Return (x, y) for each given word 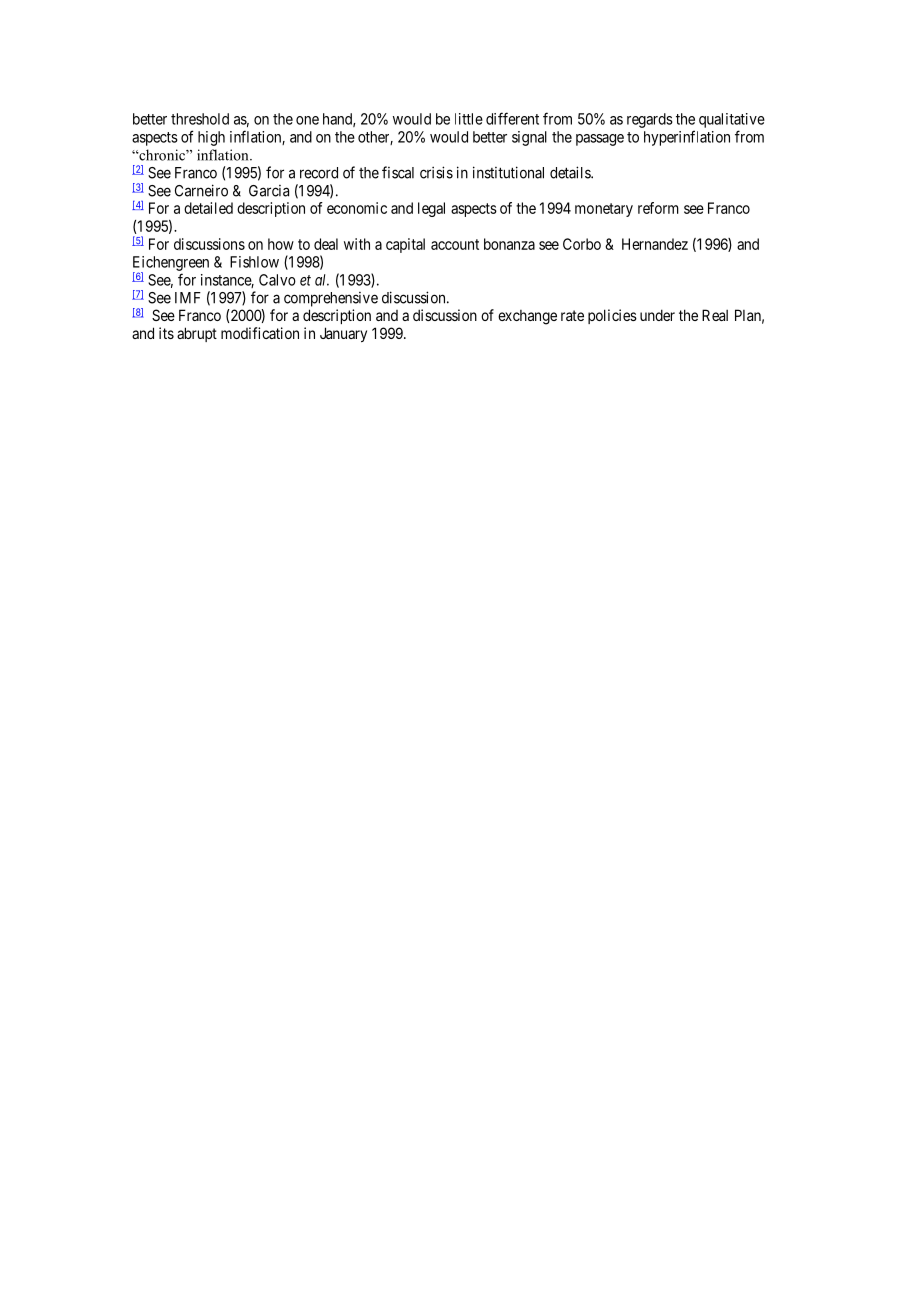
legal (431, 209)
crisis (436, 172)
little (469, 119)
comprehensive (331, 299)
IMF (188, 298)
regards (650, 120)
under (657, 315)
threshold (200, 119)
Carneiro (201, 190)
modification (260, 333)
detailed (208, 208)
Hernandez (655, 244)
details (571, 172)
